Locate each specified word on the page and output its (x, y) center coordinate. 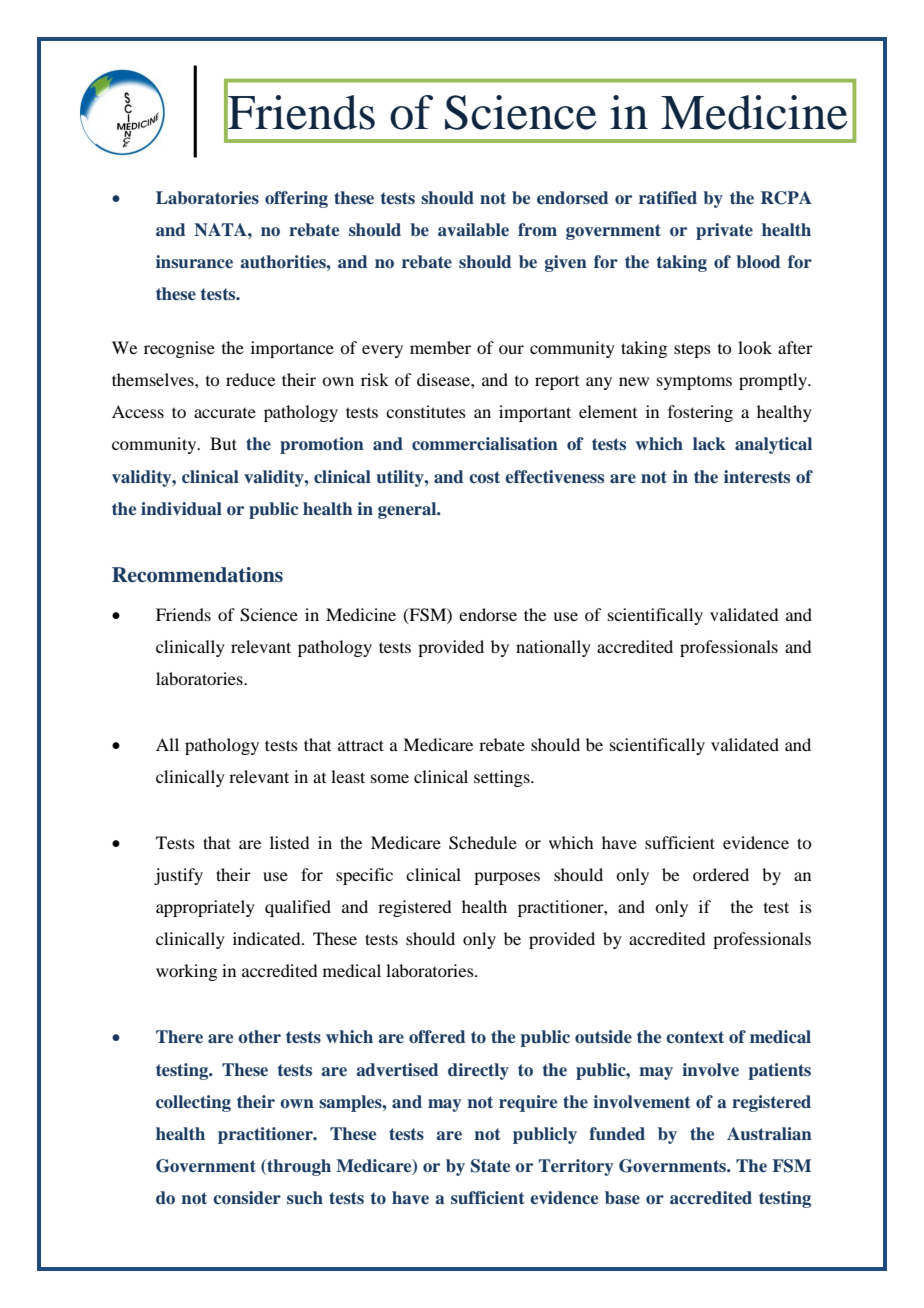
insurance (194, 261)
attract (361, 745)
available (473, 229)
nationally (553, 648)
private (724, 231)
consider (247, 1198)
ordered (721, 874)
